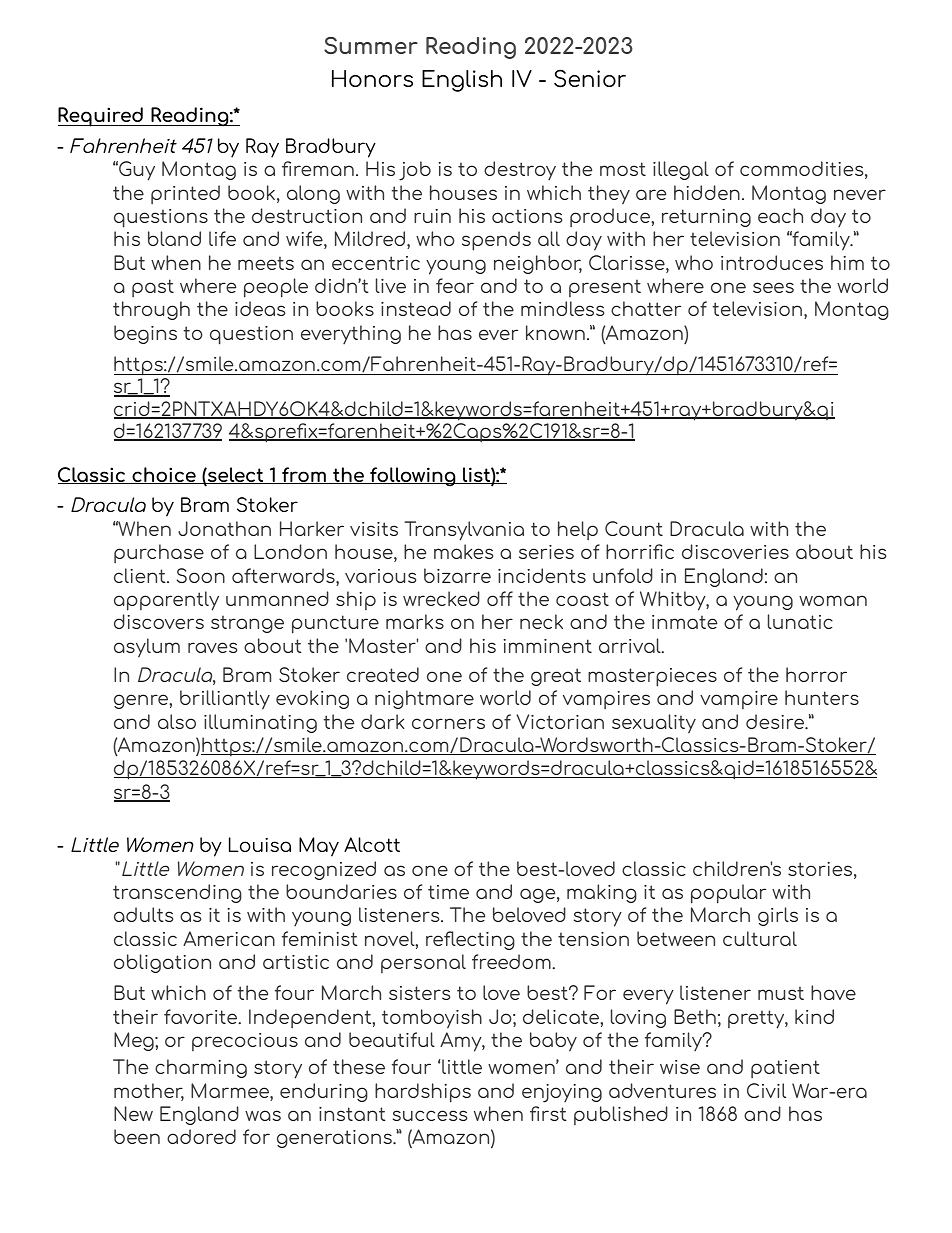  I want to click on English, so click(462, 81).
